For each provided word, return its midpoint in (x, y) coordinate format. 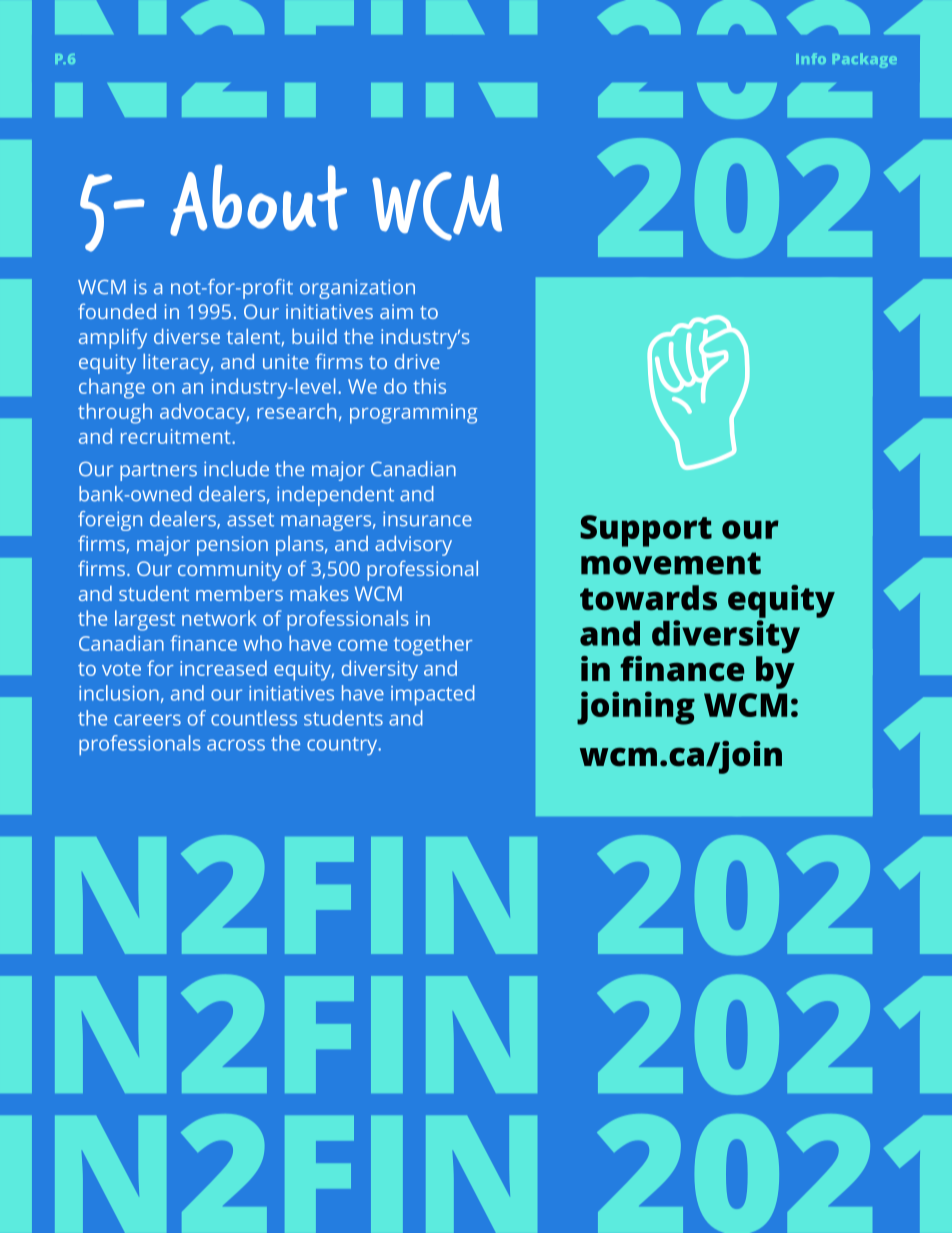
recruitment (177, 436)
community (230, 571)
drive (417, 361)
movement (671, 563)
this (429, 386)
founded (117, 311)
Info (811, 58)
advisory (413, 546)
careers (147, 720)
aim (396, 311)
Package (865, 60)
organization (357, 289)
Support (646, 531)
